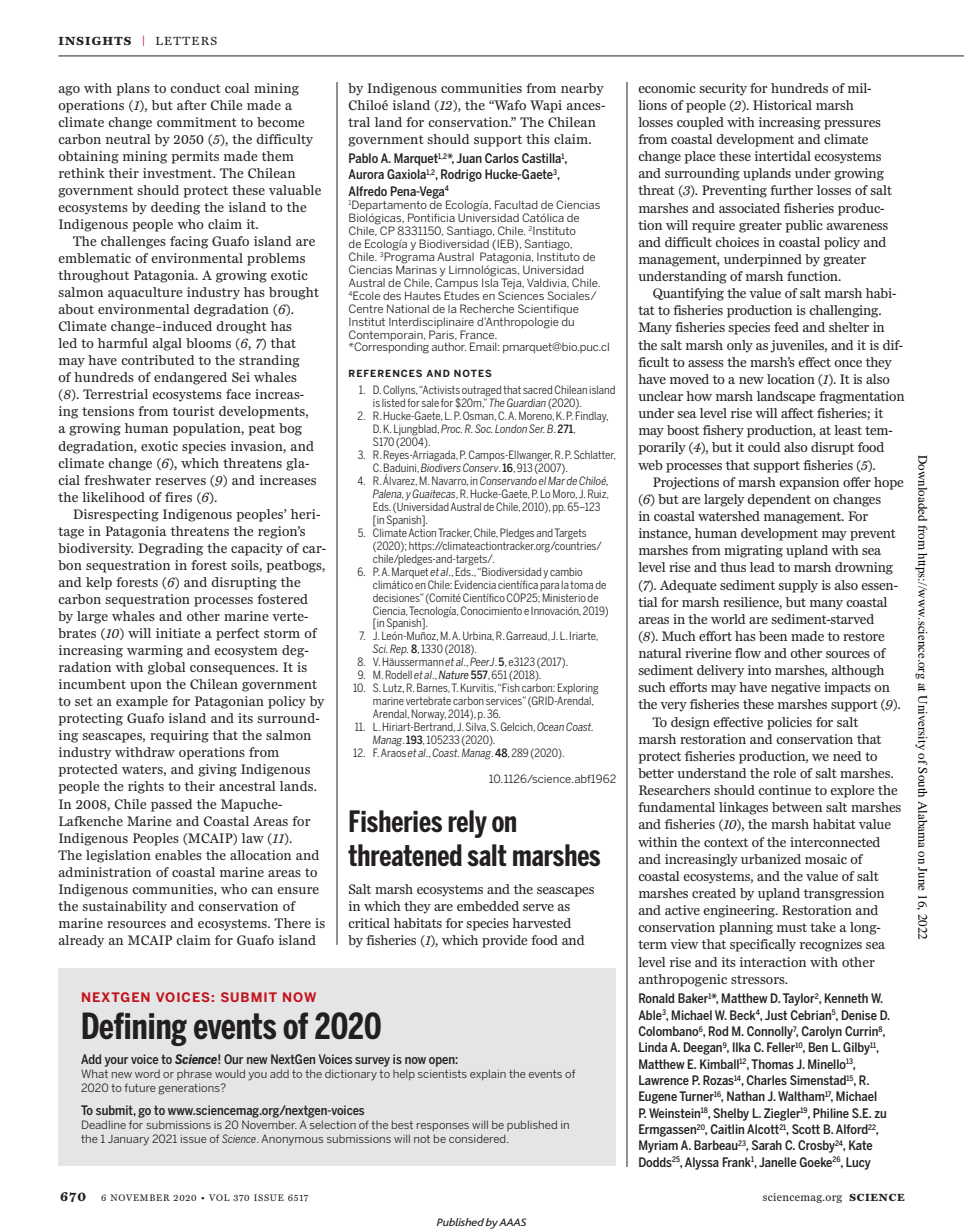  I want to click on para, so click(549, 587).
